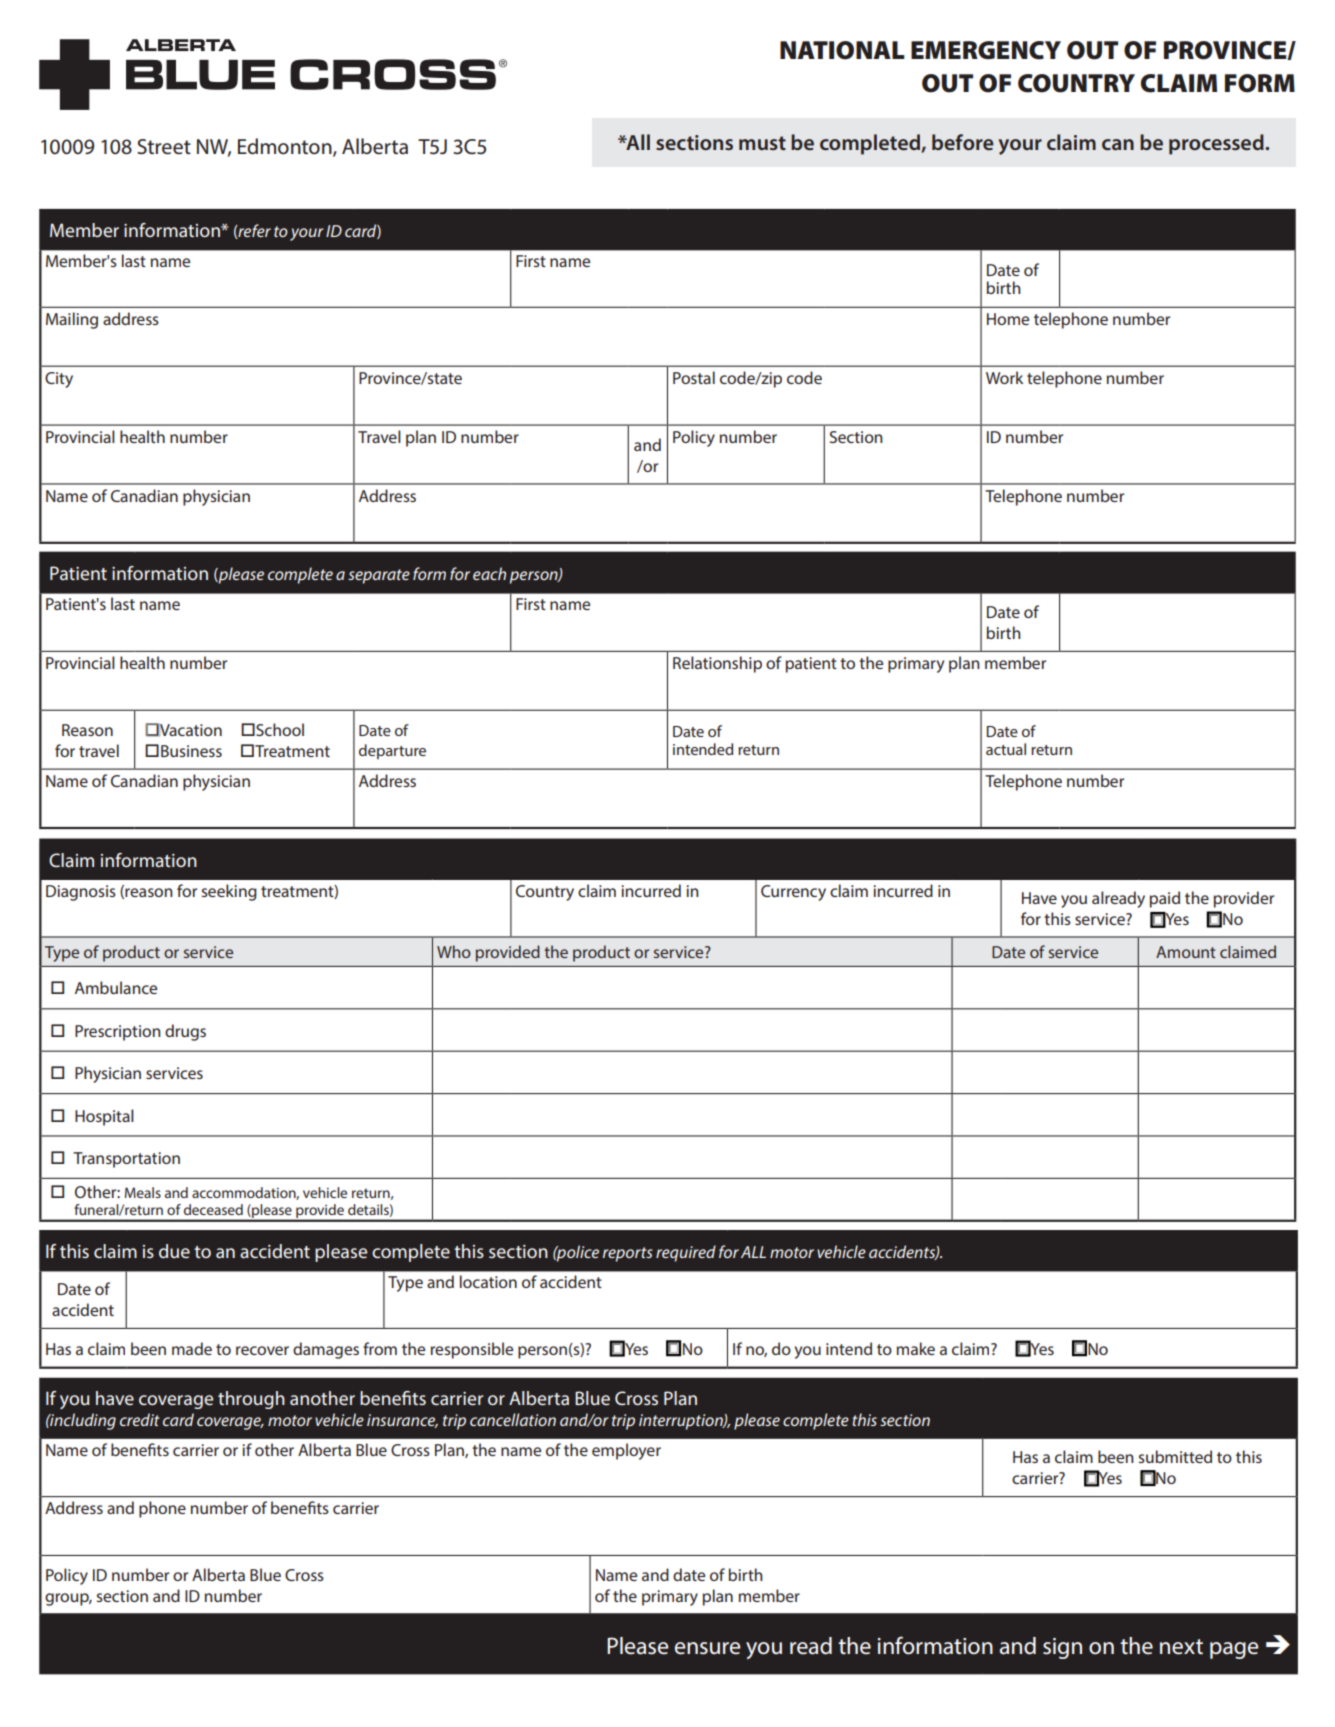  What do you see at coordinates (793, 893) in the document?
I see `Currency` at bounding box center [793, 893].
